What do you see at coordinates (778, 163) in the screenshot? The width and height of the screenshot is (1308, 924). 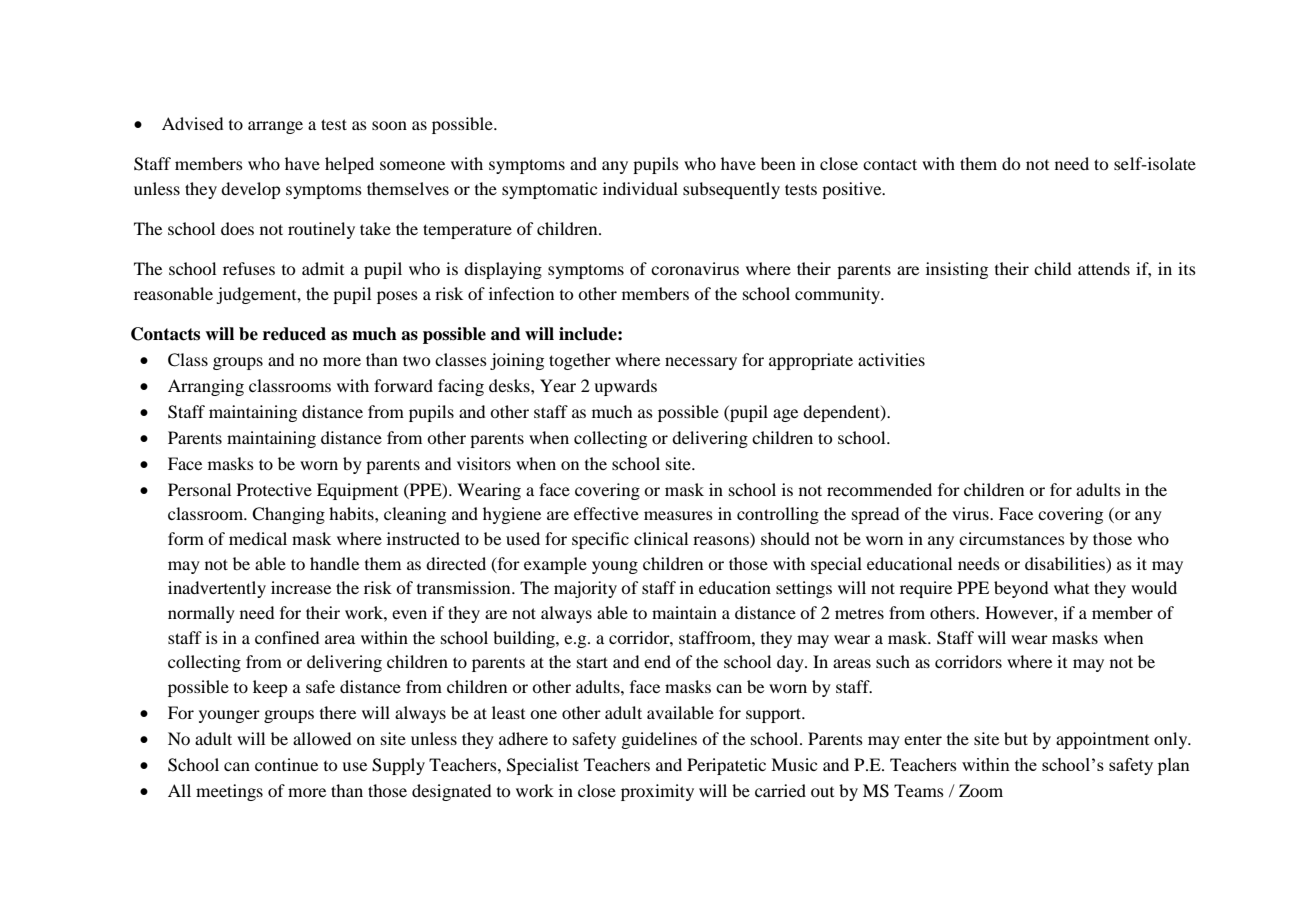 I see `been` at bounding box center [778, 163].
